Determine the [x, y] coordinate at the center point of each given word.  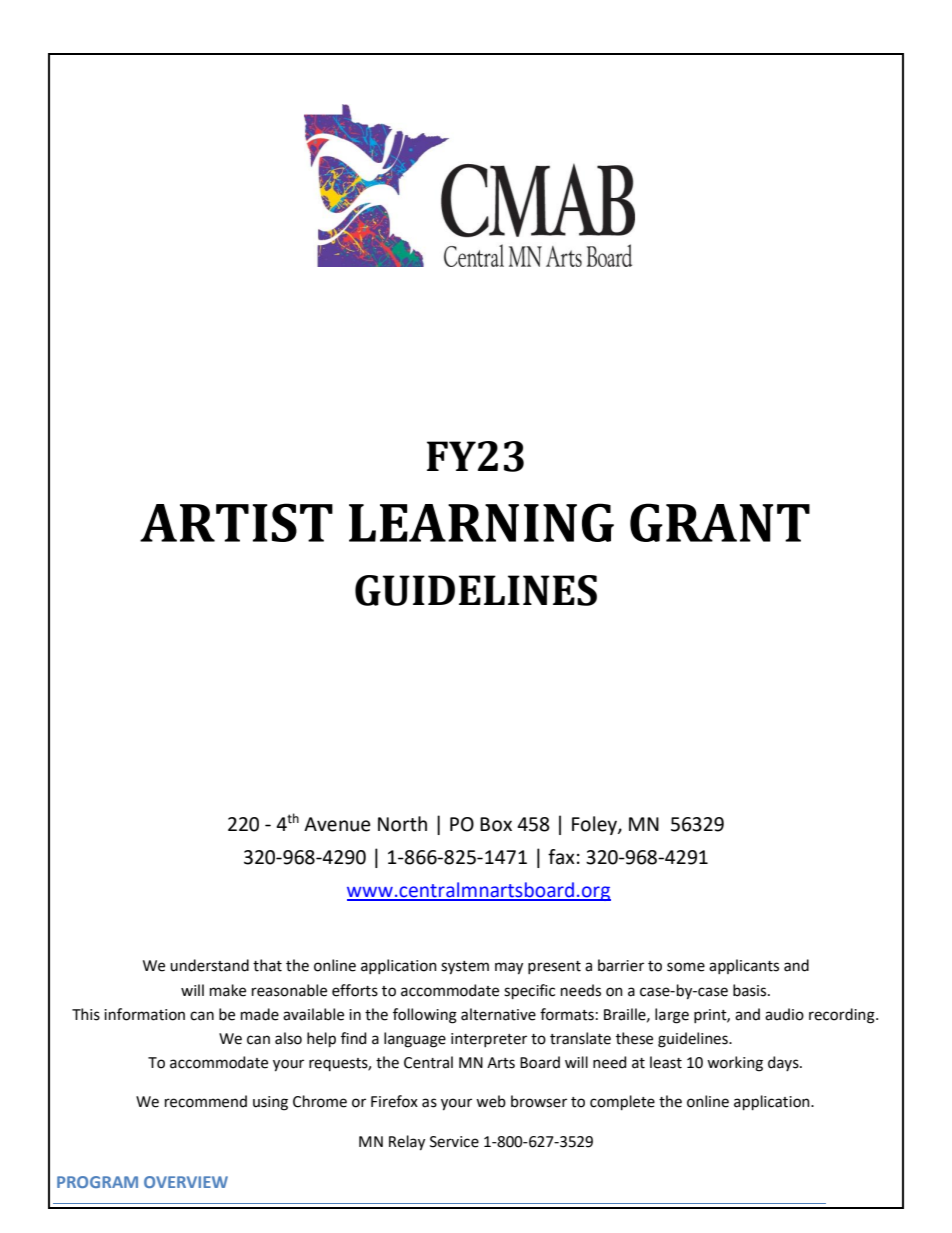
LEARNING [481, 522]
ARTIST [236, 522]
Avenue [337, 824]
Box [496, 824]
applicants [744, 966]
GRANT [720, 522]
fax [561, 857]
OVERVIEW [186, 1182]
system [465, 968]
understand [209, 965]
